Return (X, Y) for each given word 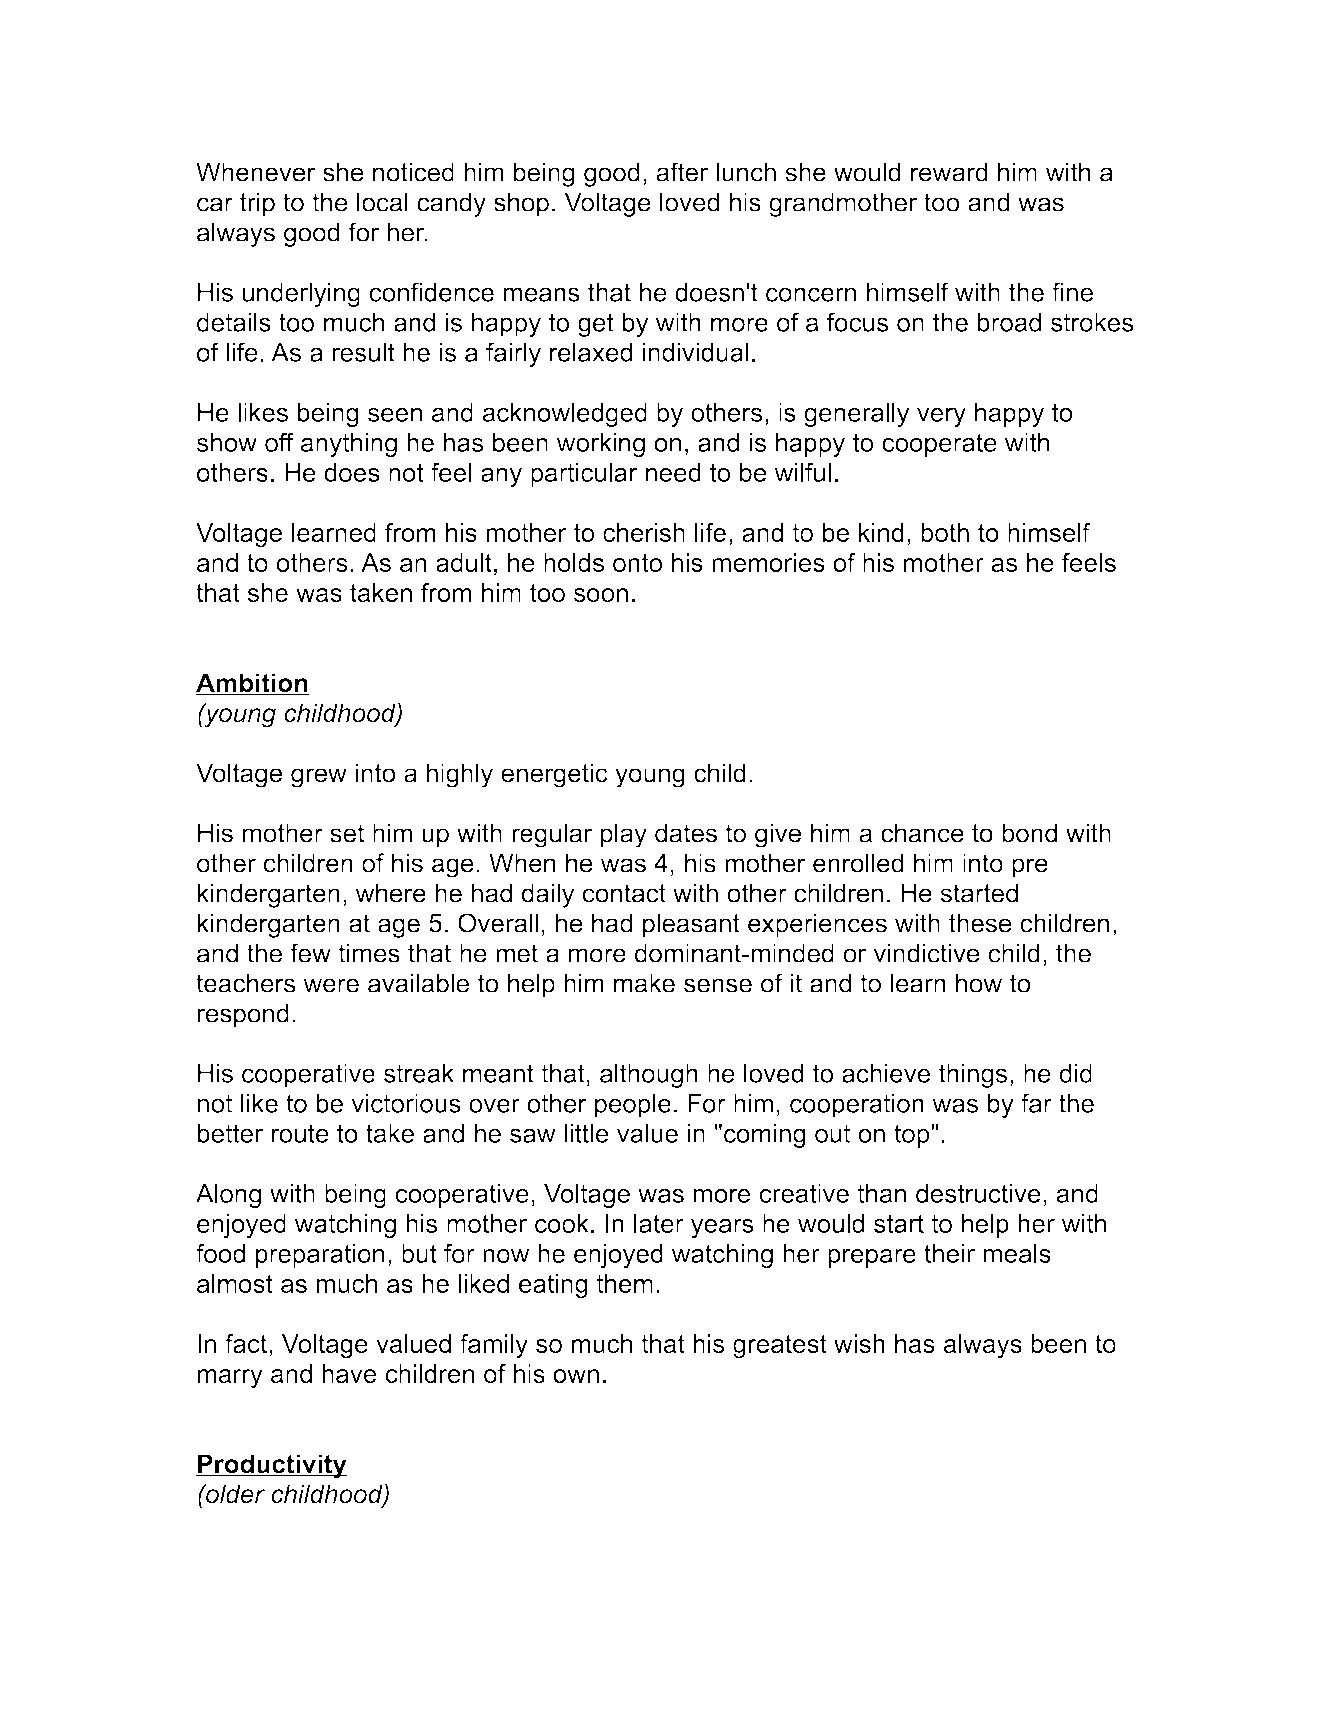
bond (1029, 833)
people (633, 1105)
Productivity (271, 1466)
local (382, 202)
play (624, 835)
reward (949, 172)
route (300, 1133)
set (347, 833)
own (576, 1376)
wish (859, 1343)
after (682, 172)
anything (349, 445)
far (1036, 1103)
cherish (644, 532)
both (945, 532)
